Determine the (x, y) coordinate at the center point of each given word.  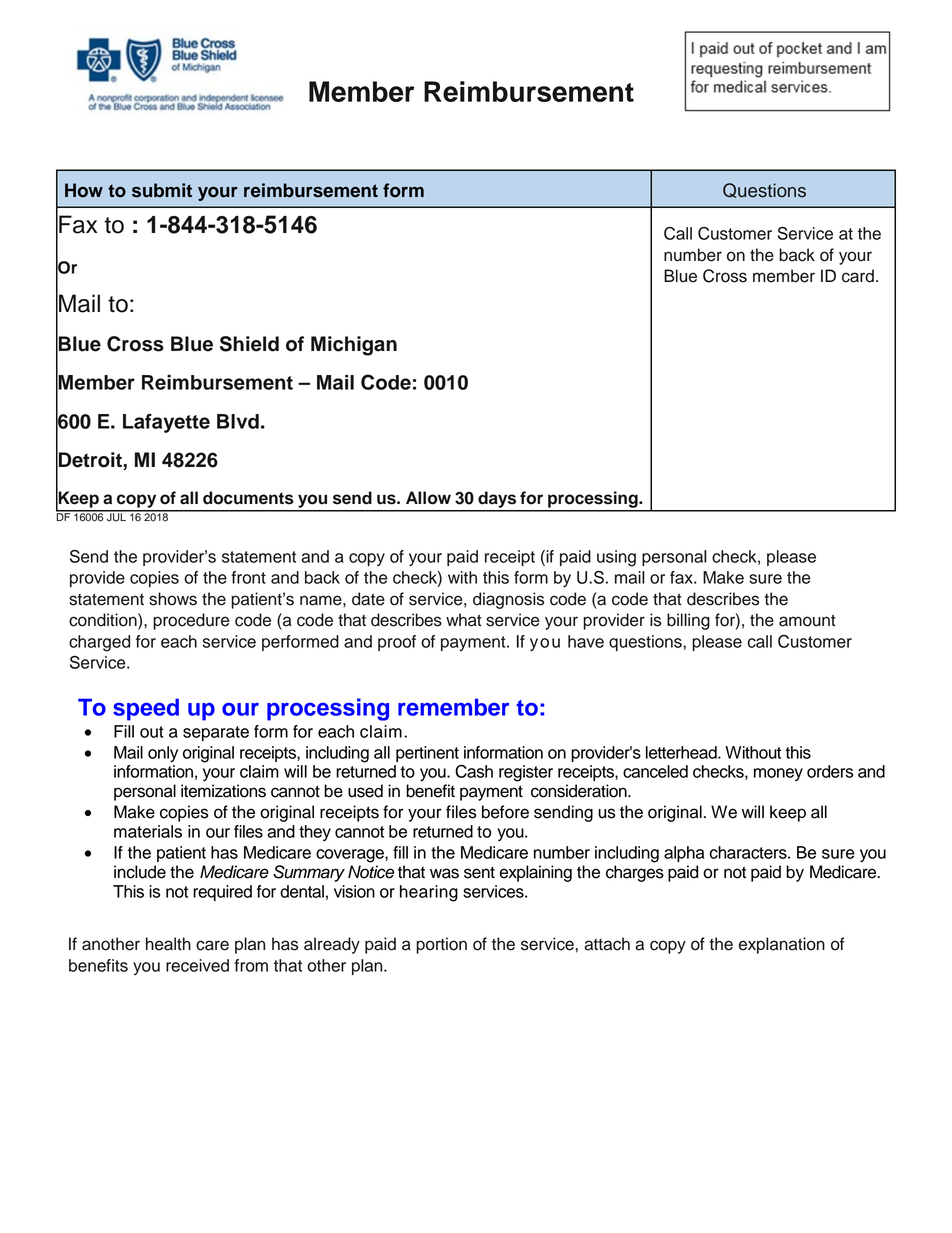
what (464, 620)
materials (148, 831)
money (778, 774)
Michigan (354, 346)
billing (688, 621)
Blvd (238, 421)
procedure (191, 621)
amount (807, 620)
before (505, 812)
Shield (249, 344)
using (616, 558)
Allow (428, 498)
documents (248, 498)
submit (162, 190)
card (858, 276)
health (168, 944)
